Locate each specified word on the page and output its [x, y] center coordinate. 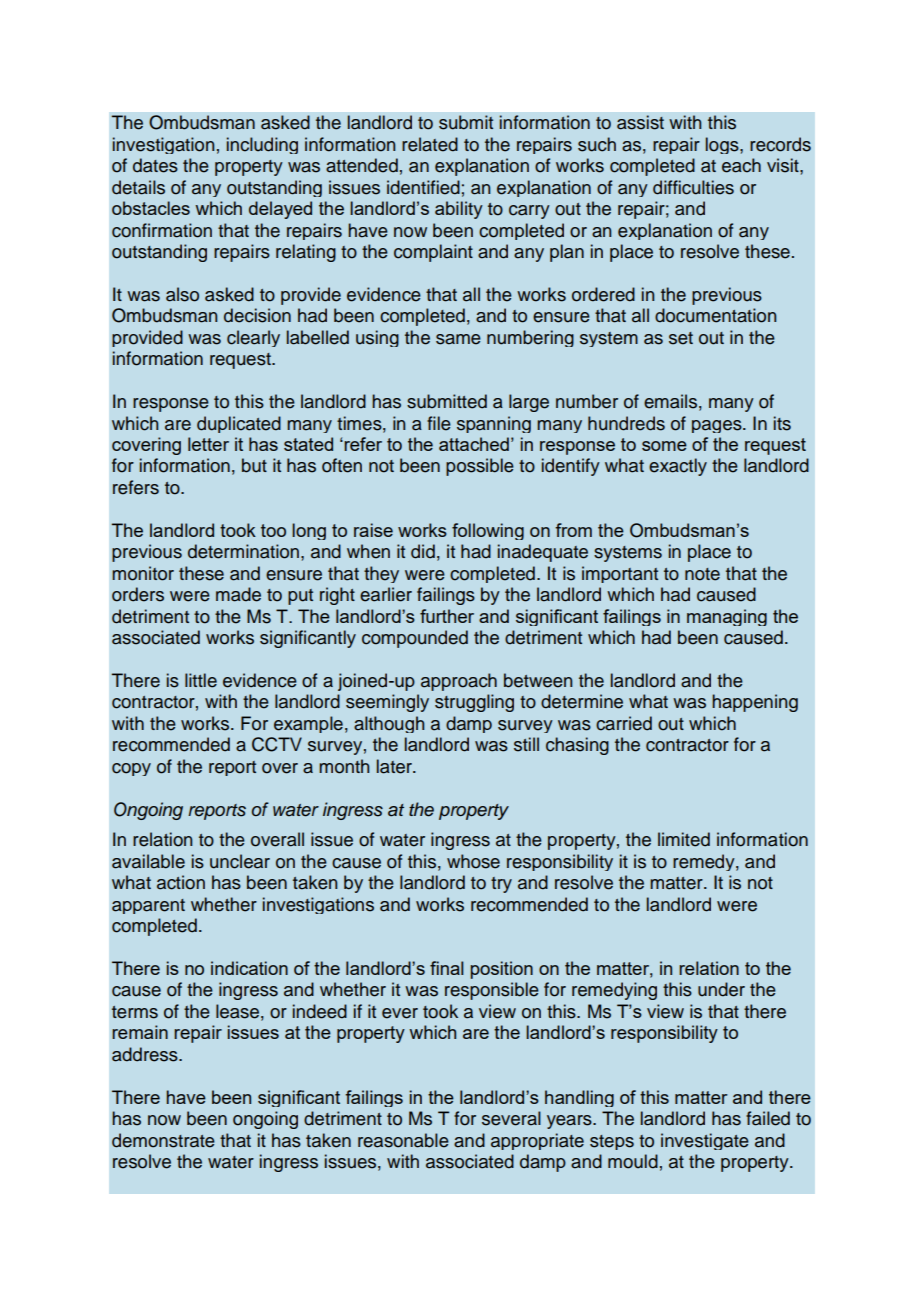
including [262, 145]
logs [723, 145]
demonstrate [163, 1140]
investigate [705, 1141]
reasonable [403, 1140]
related [430, 144]
